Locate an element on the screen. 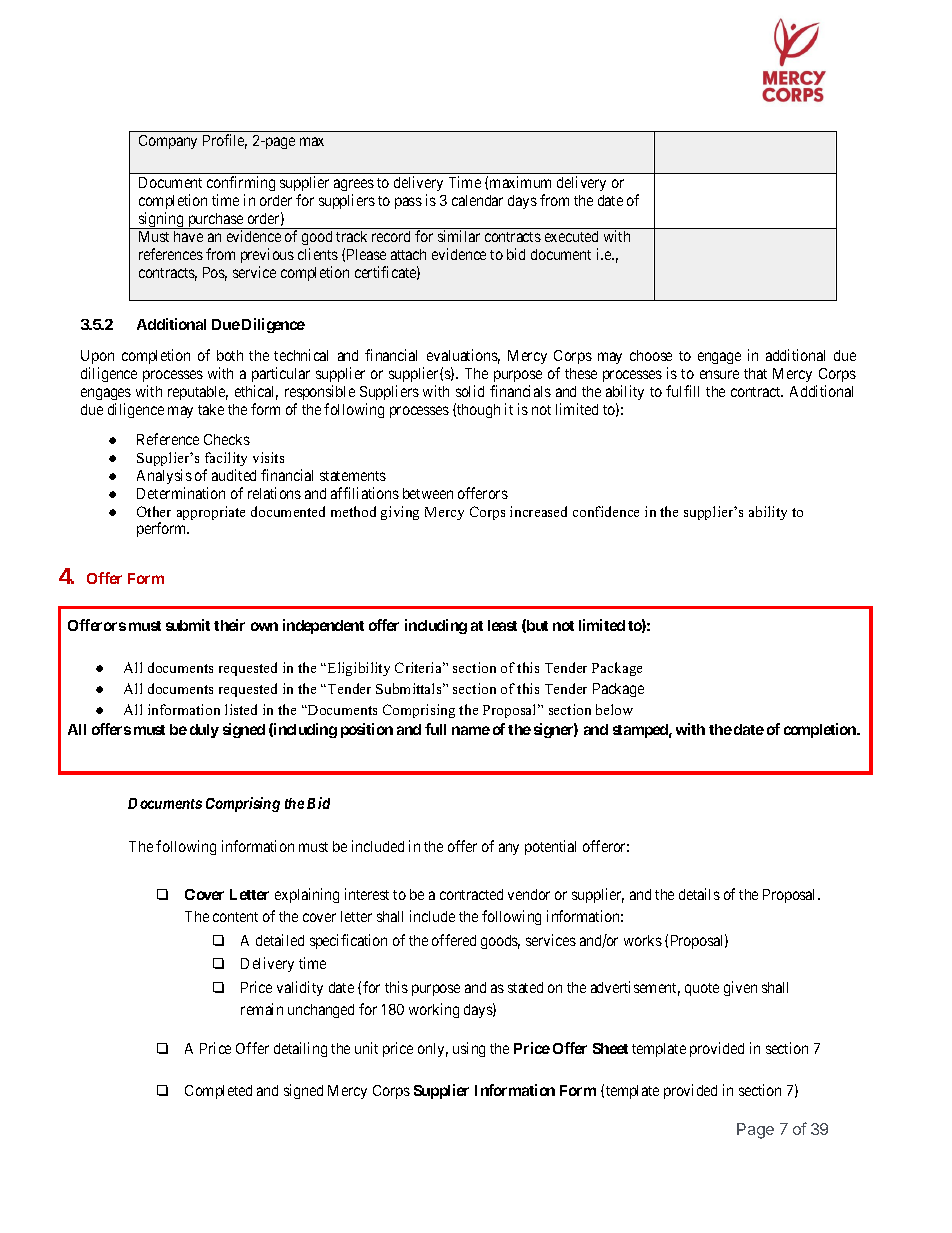 The image size is (952, 1233). Completed is located at coordinates (218, 1092).
